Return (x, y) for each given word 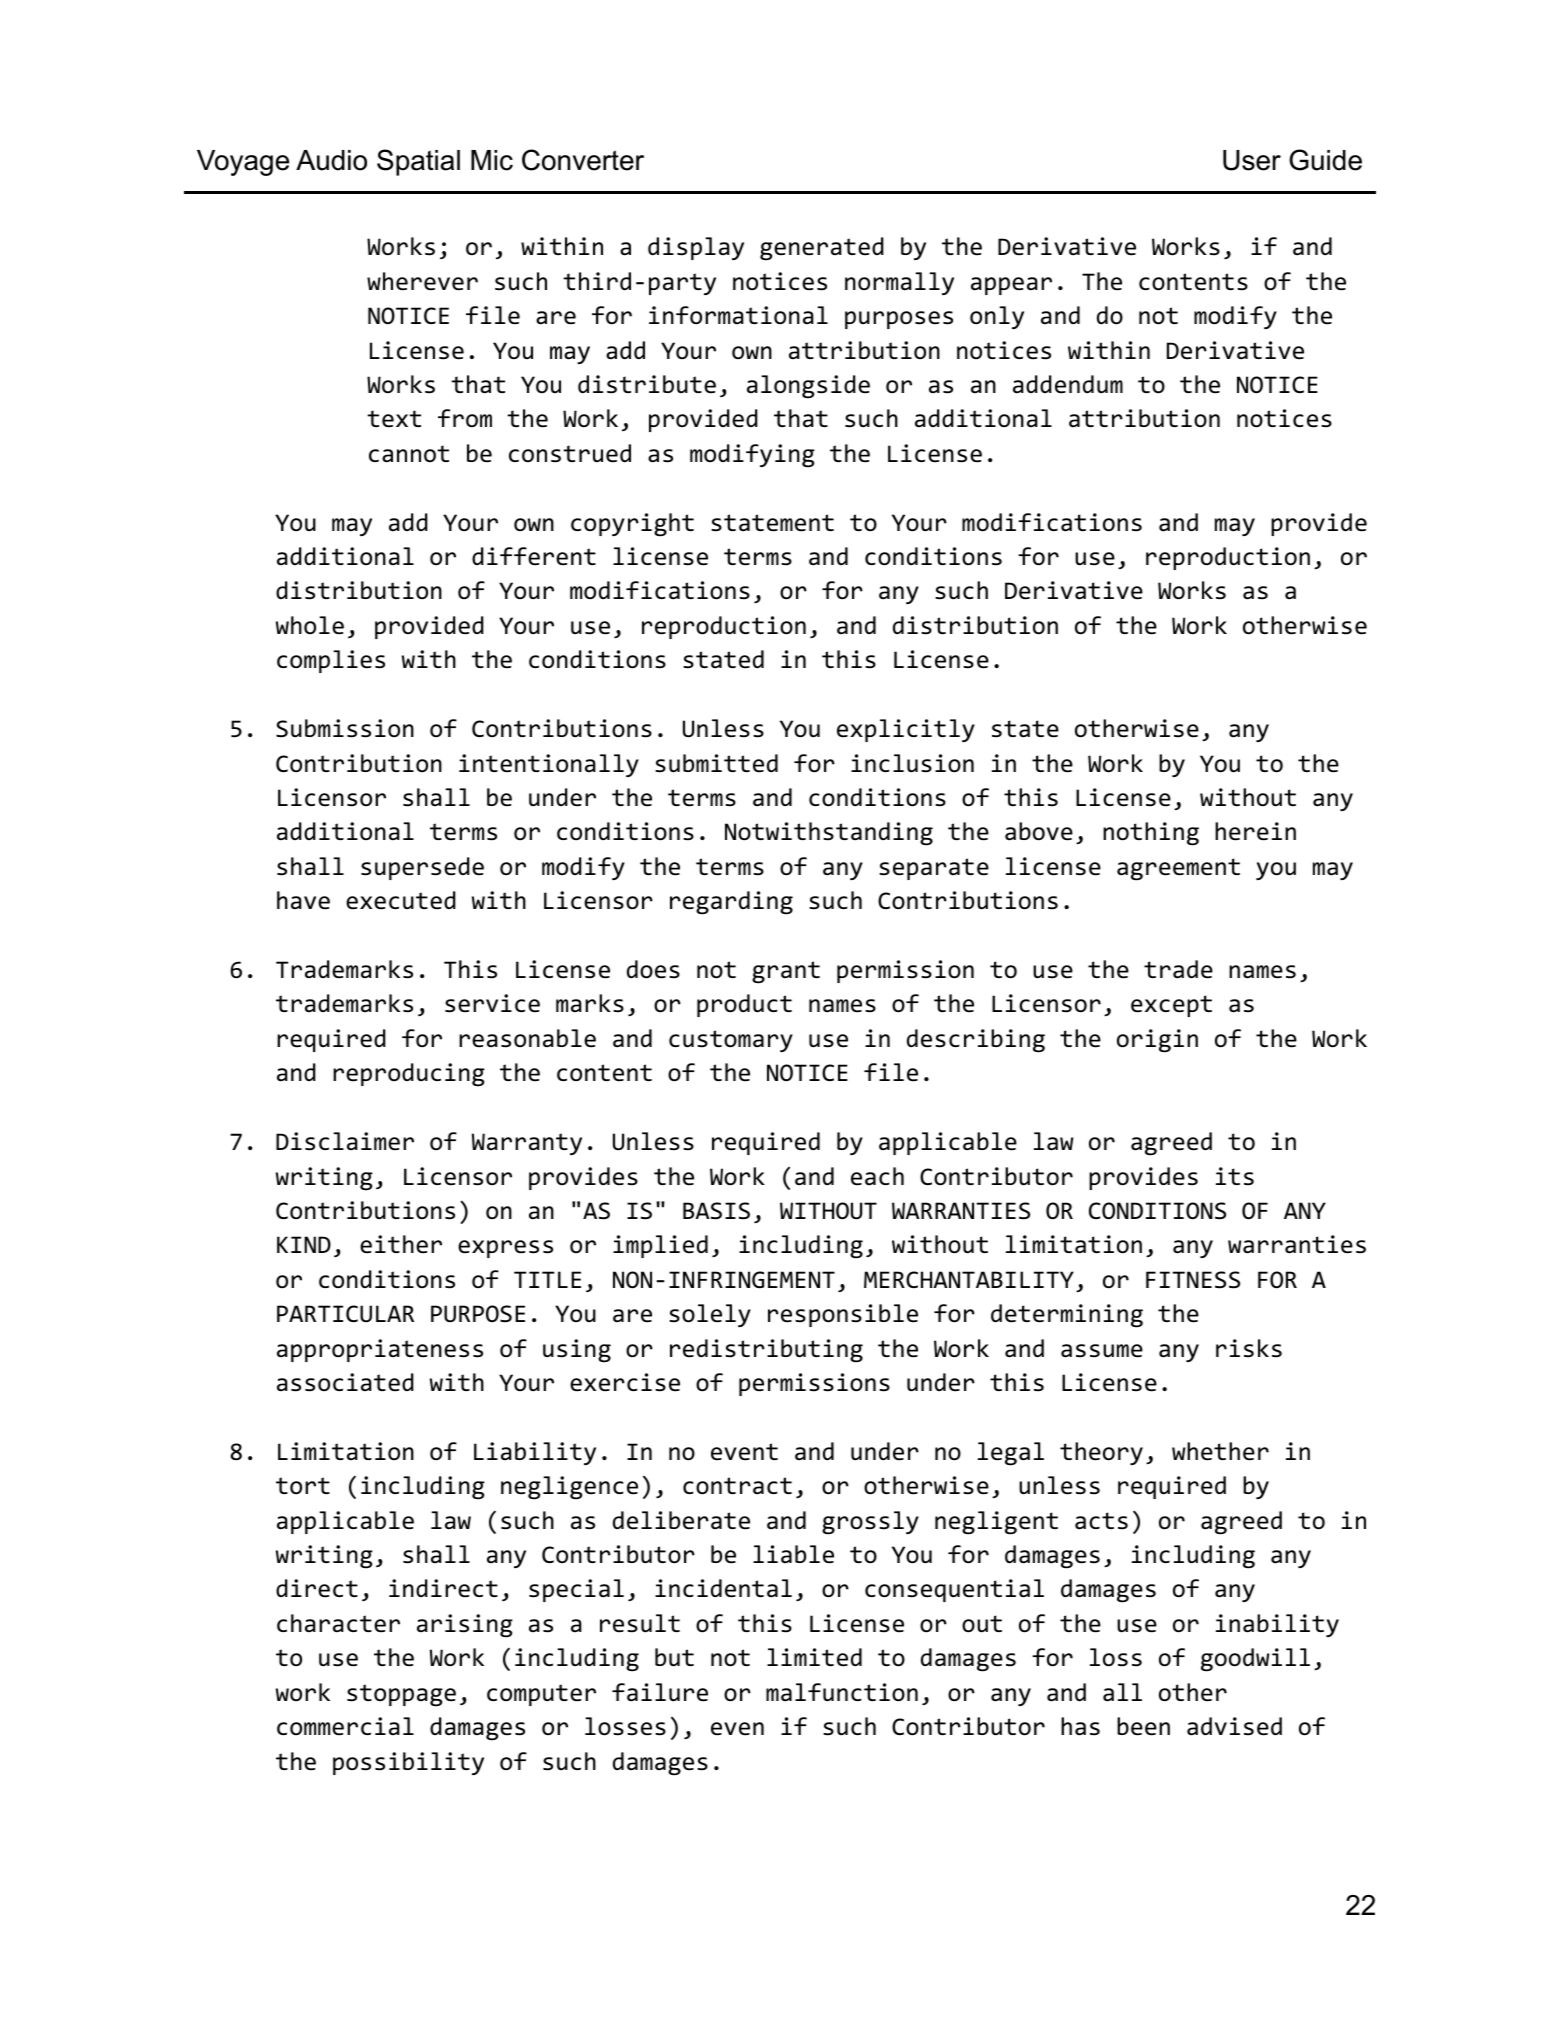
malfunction (842, 1692)
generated (822, 249)
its (1235, 1176)
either (401, 1244)
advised (1234, 1726)
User (1252, 160)
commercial (345, 1726)
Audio (331, 160)
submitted (716, 763)
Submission (345, 728)
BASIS (716, 1211)
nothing (1151, 834)
